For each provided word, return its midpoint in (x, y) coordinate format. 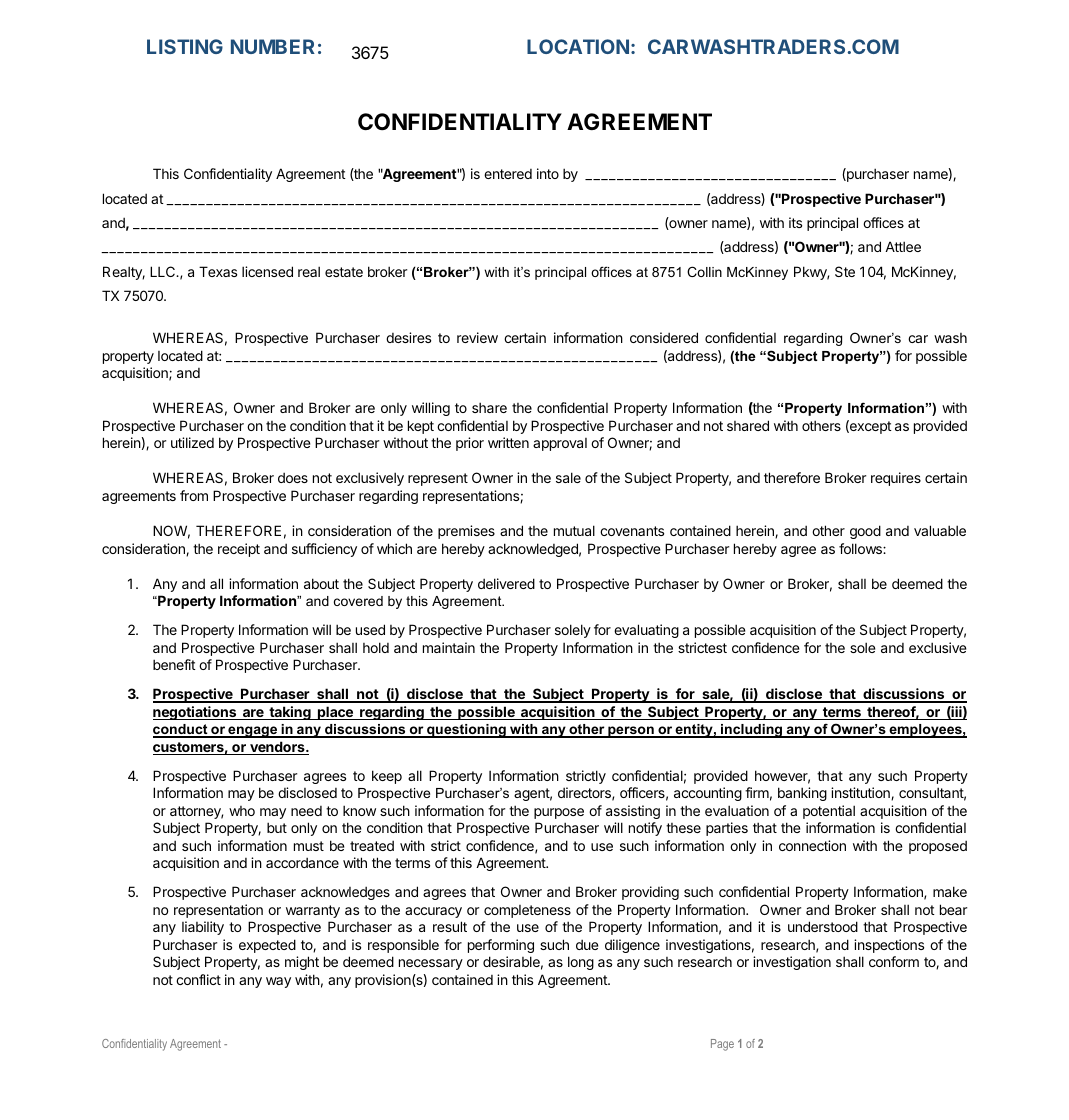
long (581, 963)
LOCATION (578, 46)
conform (894, 961)
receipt (239, 550)
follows (861, 548)
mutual (574, 530)
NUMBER (273, 46)
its (795, 222)
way (278, 982)
